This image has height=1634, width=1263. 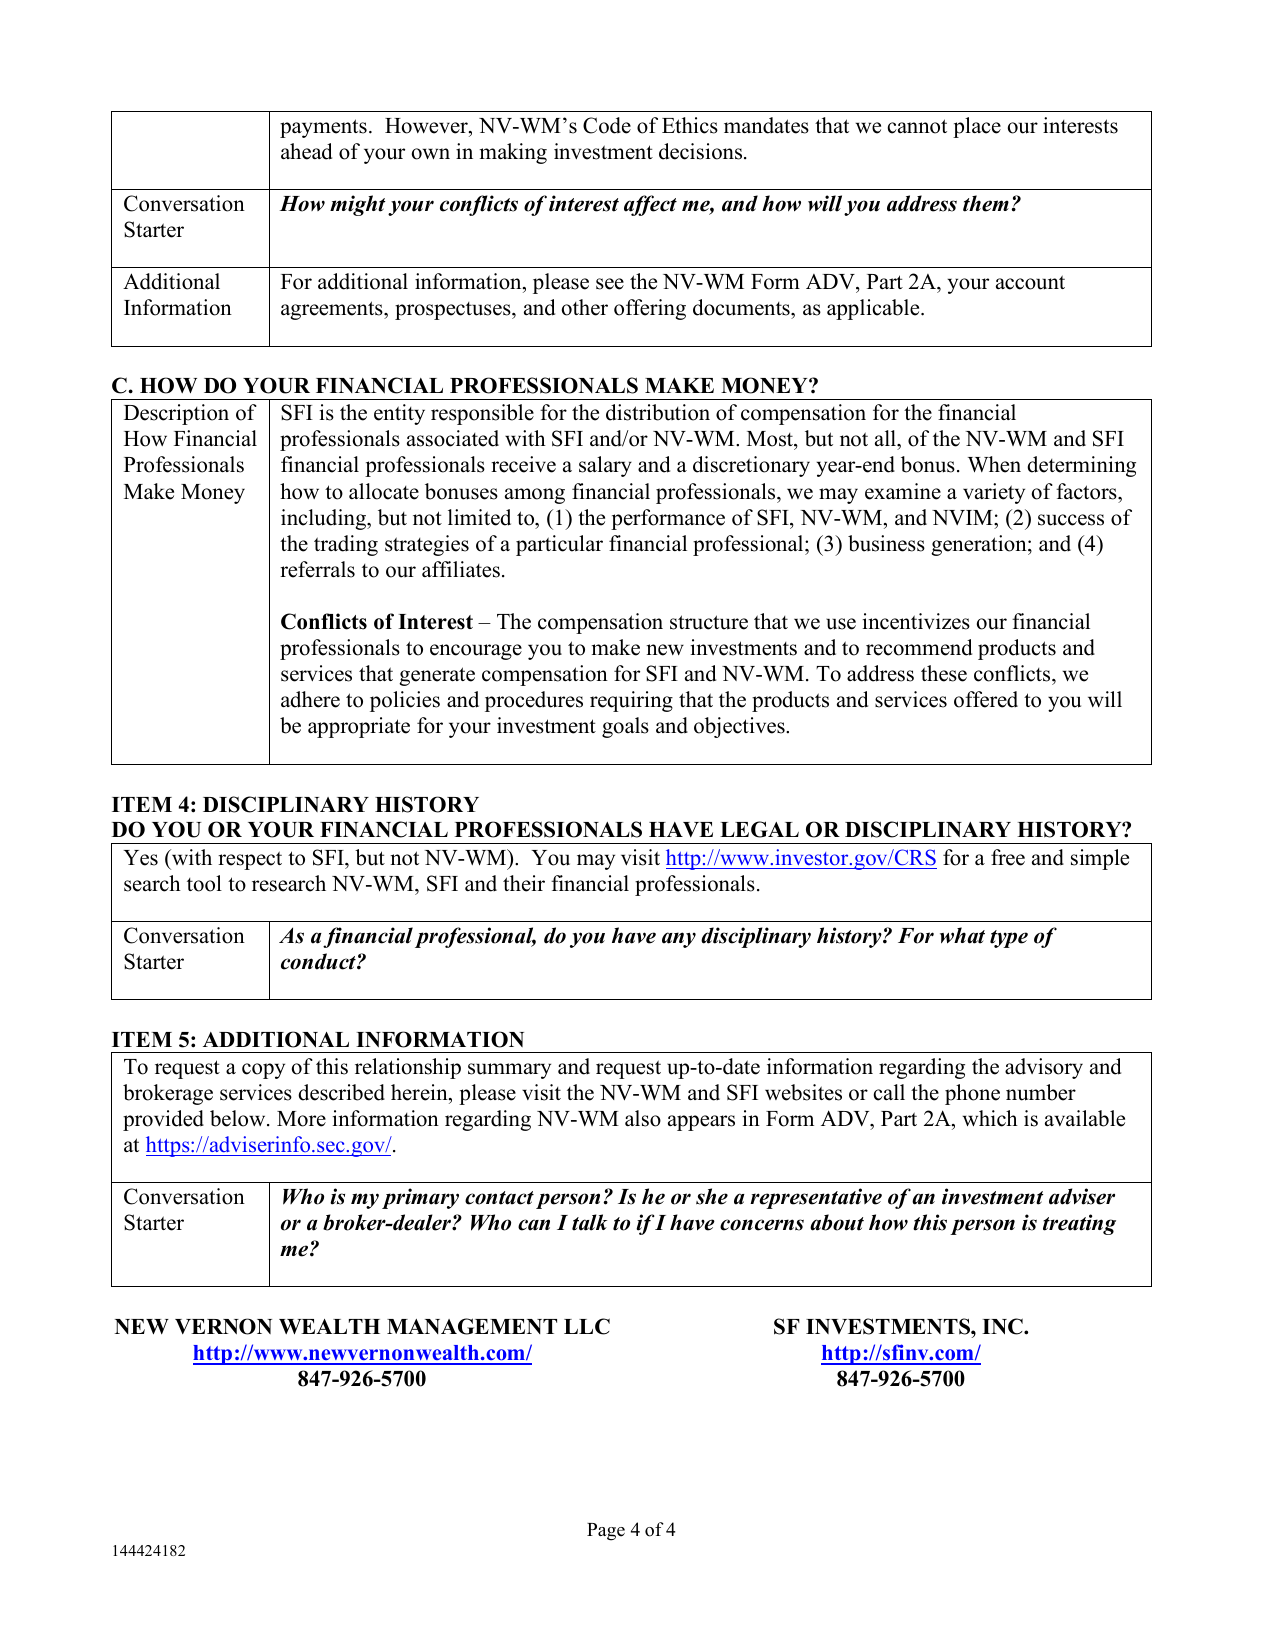 I want to click on them, so click(x=986, y=203).
